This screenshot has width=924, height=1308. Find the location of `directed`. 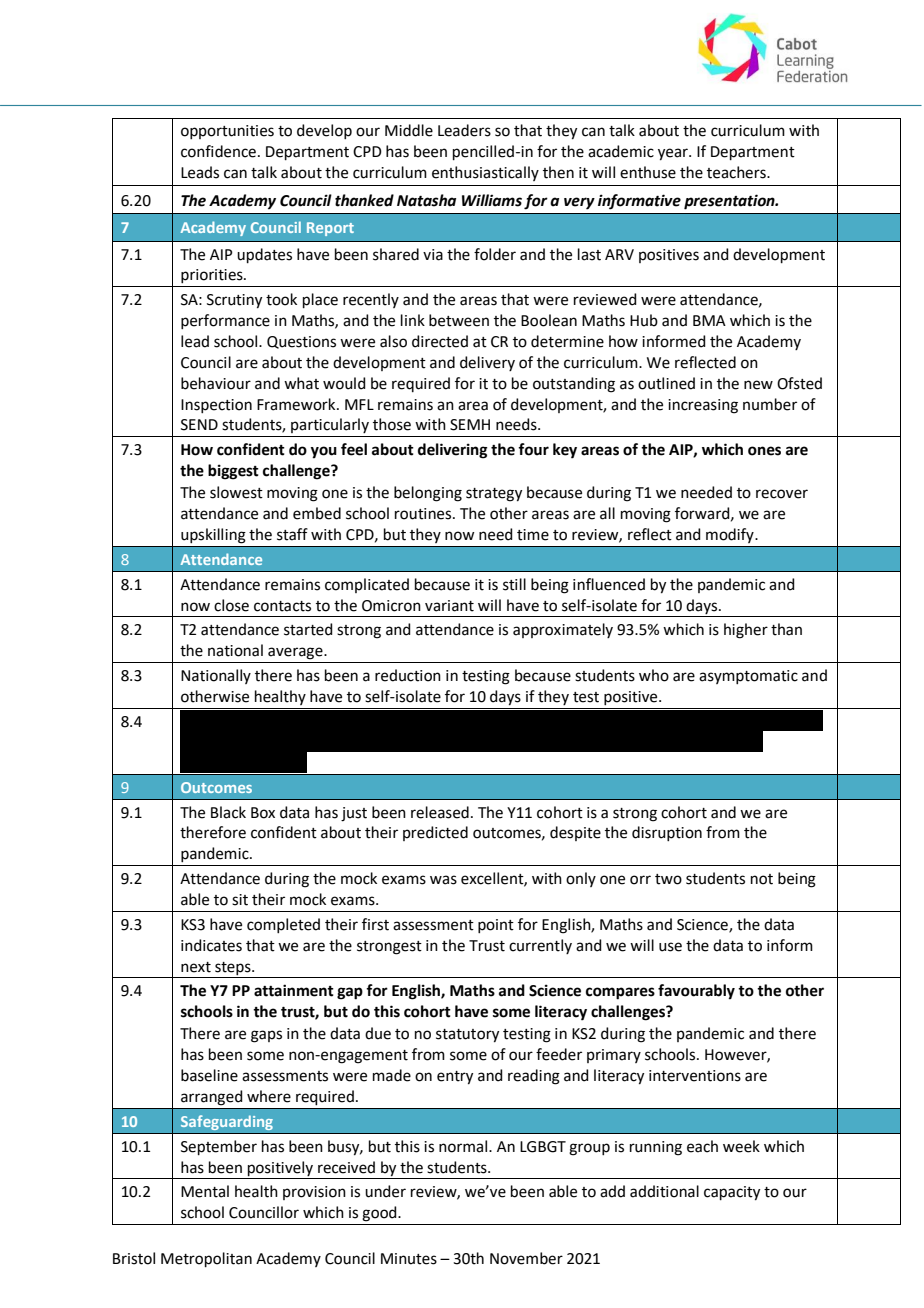

directed is located at coordinates (440, 341).
